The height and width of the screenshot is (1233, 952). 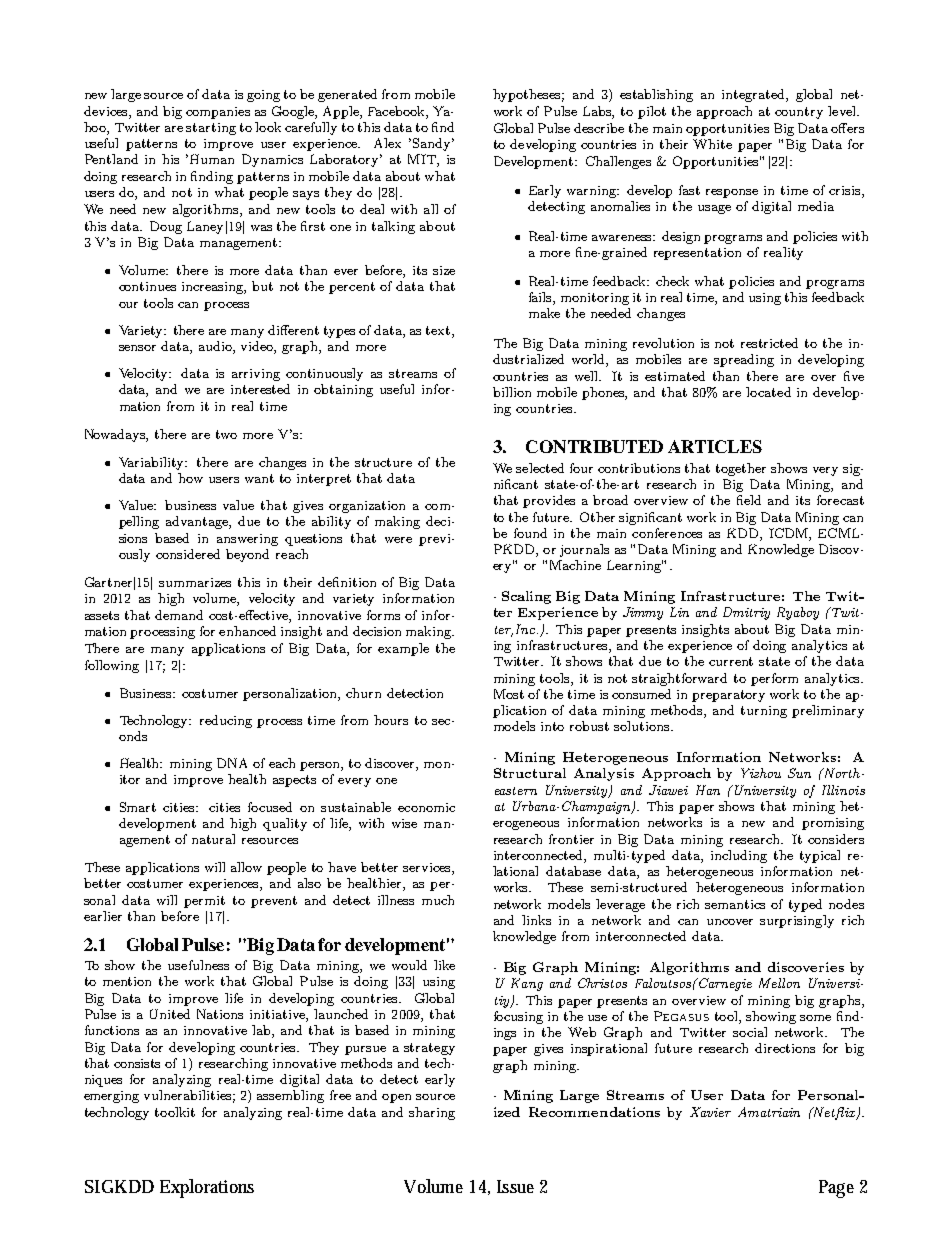 What do you see at coordinates (444, 965) in the screenshot?
I see `like` at bounding box center [444, 965].
